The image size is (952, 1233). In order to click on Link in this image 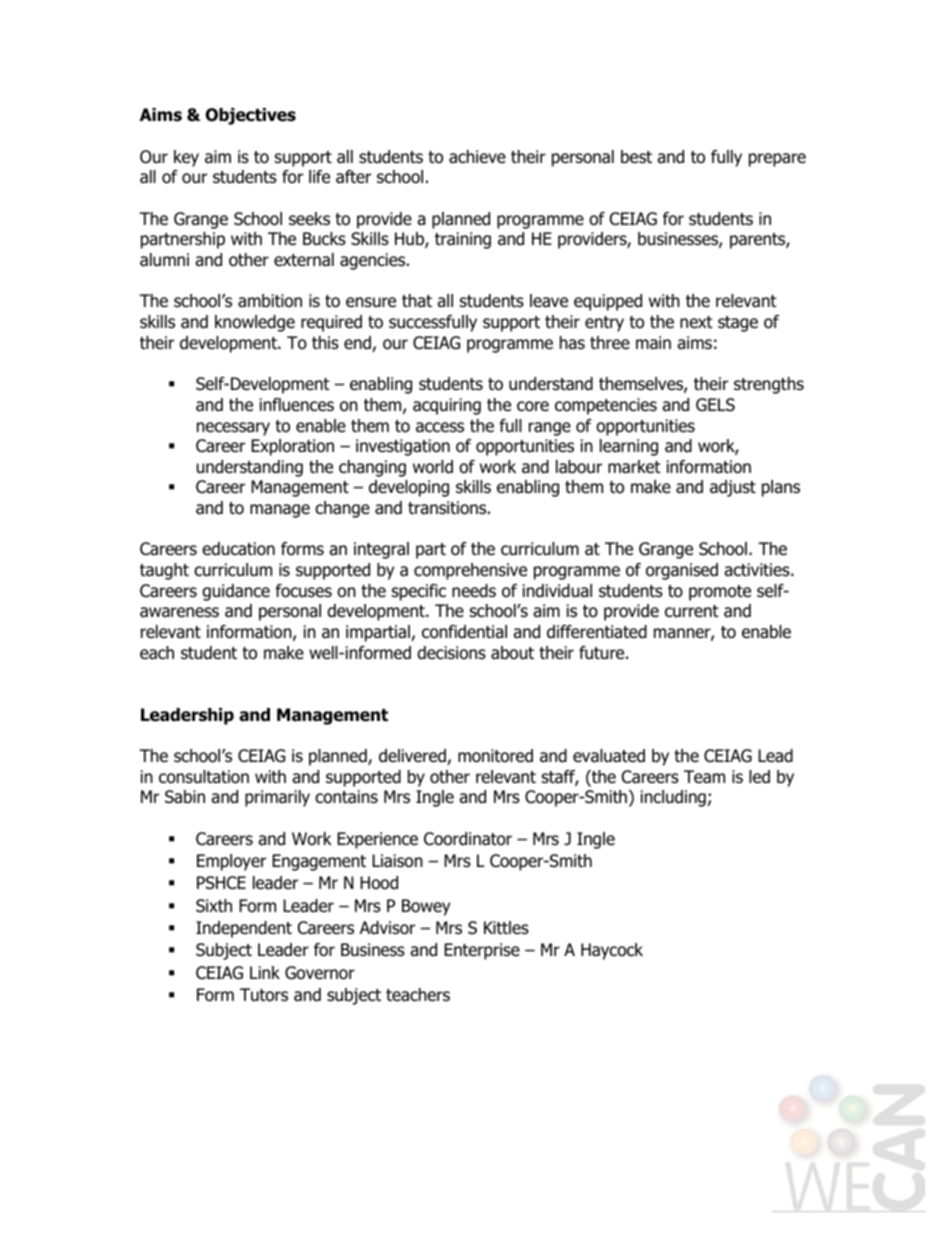, I will do `click(265, 972)`.
